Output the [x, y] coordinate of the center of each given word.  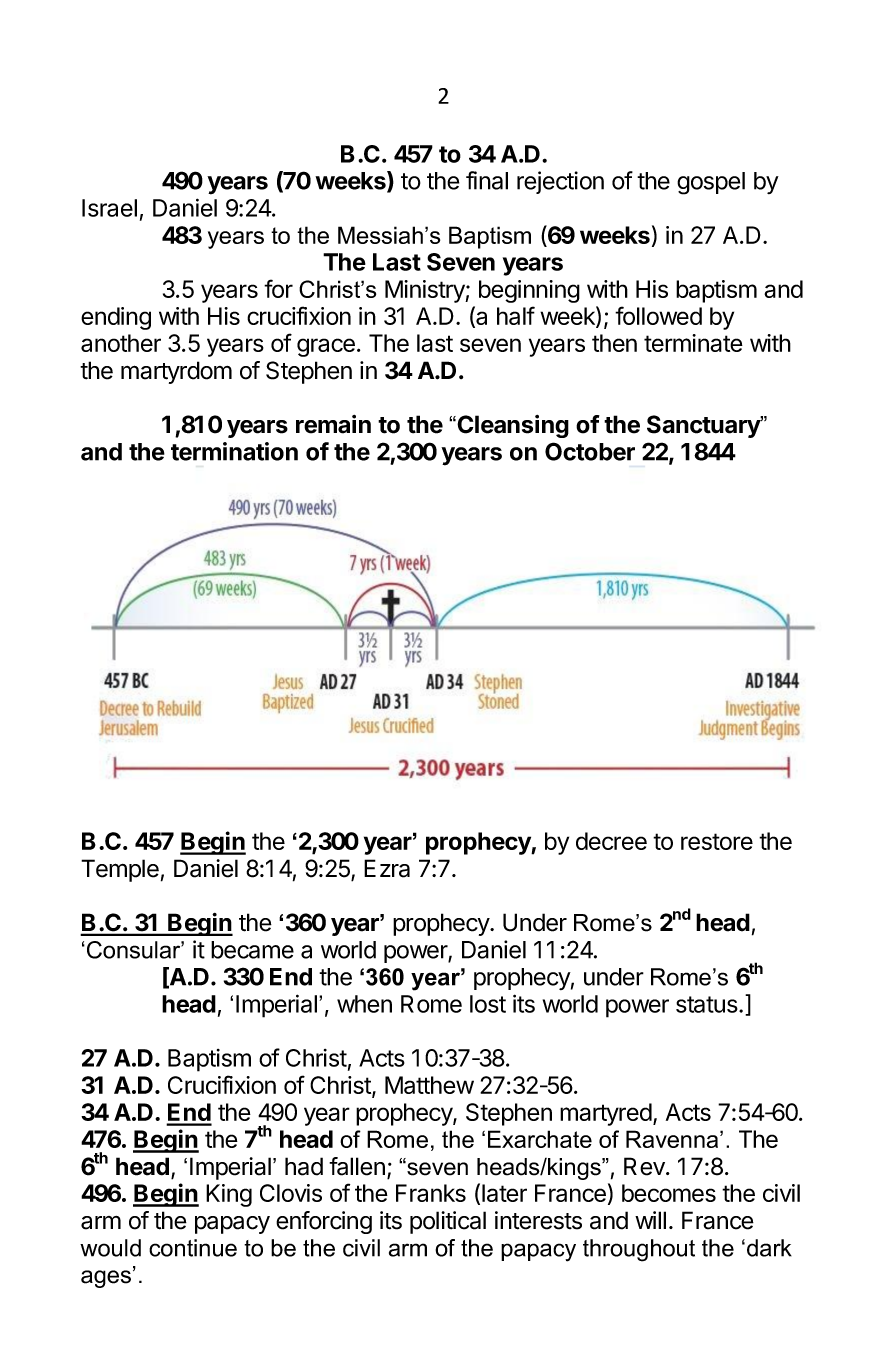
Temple [120, 870]
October [590, 451]
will [650, 1220]
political [448, 1222]
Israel [109, 208]
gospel [711, 183]
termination [234, 451]
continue [193, 1248]
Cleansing [512, 426]
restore [717, 841]
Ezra [387, 868]
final [487, 180]
